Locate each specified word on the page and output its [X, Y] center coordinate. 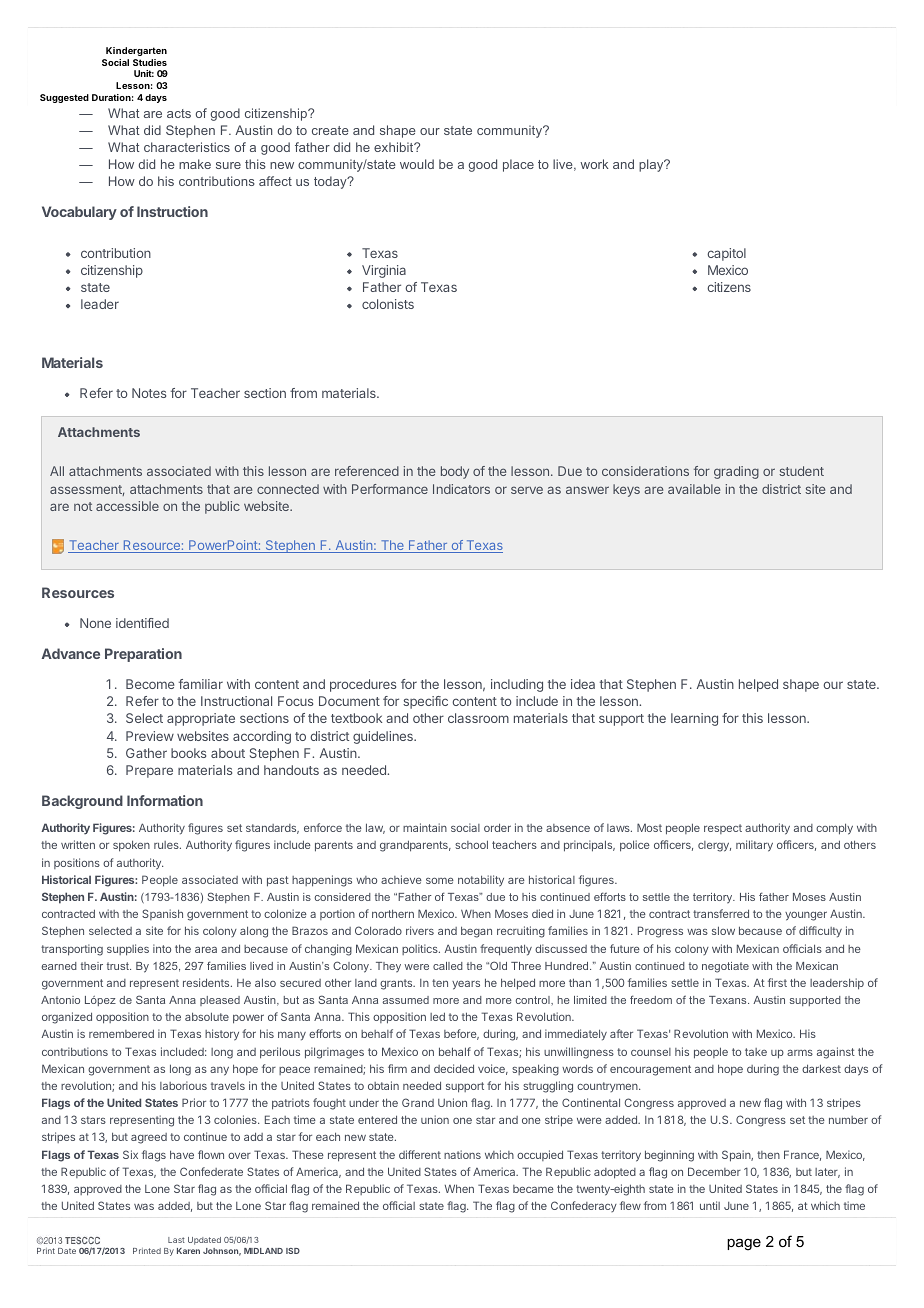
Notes [149, 393]
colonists [388, 304]
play [652, 165]
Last [176, 1240]
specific [425, 702]
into [162, 948]
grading [736, 472]
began [476, 932]
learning [694, 719]
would [417, 164]
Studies [150, 62]
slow [723, 930]
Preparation [143, 655]
